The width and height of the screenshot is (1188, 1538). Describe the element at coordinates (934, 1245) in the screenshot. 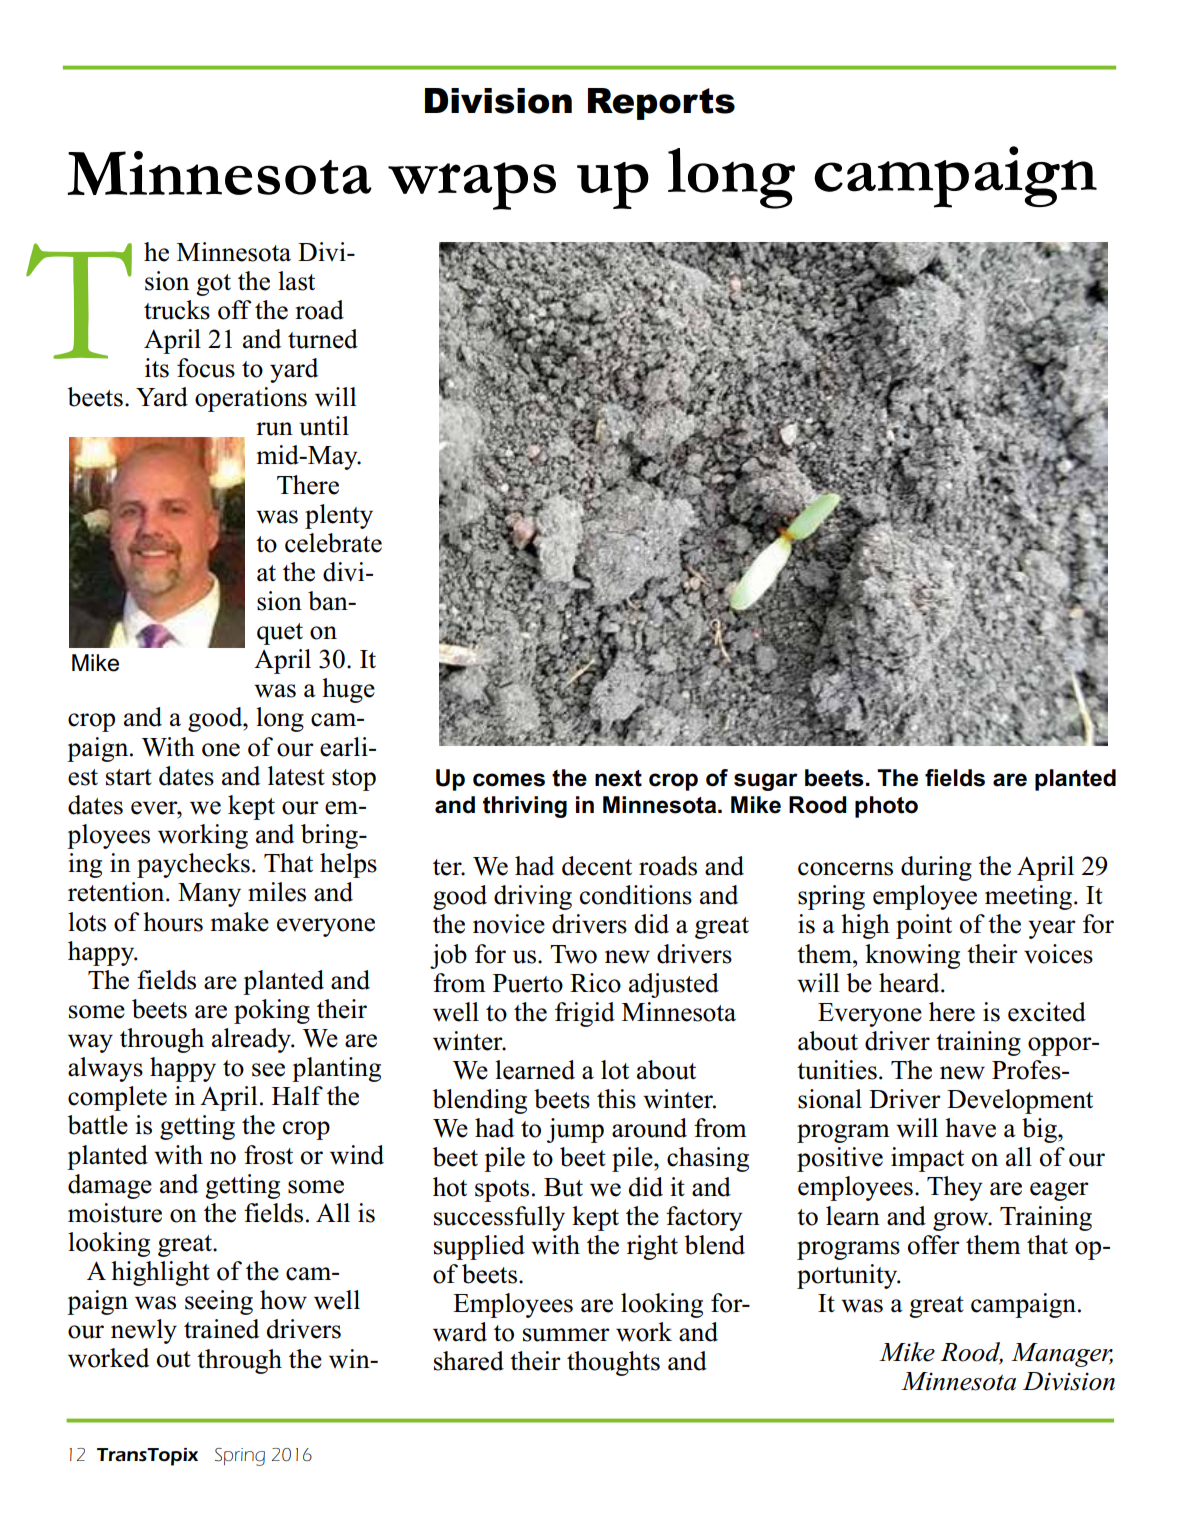

I see `offer` at that location.
